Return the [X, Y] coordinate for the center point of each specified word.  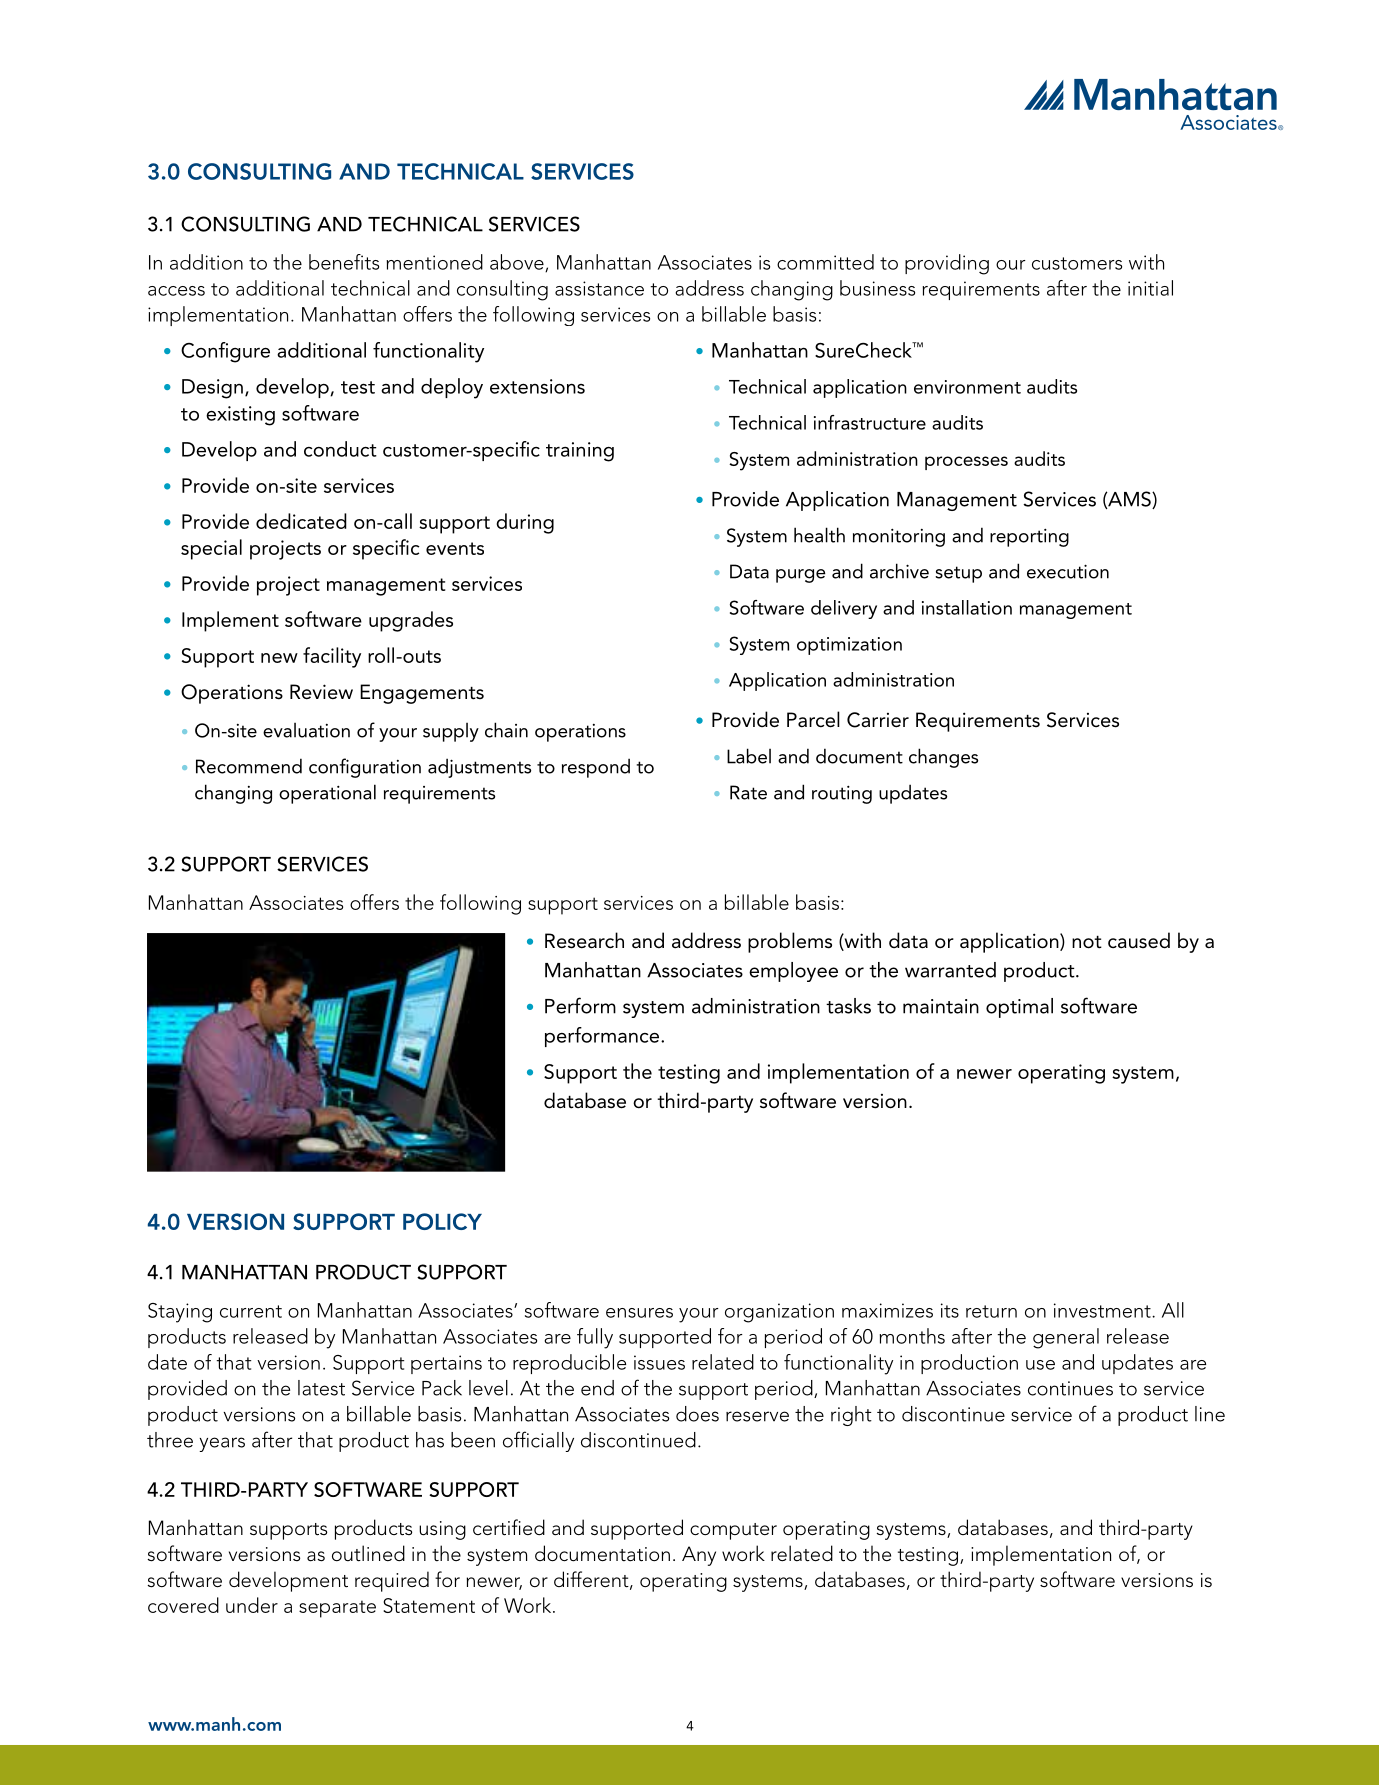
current [251, 1311]
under [252, 1605]
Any [699, 1556]
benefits [344, 262]
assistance [599, 288]
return [991, 1311]
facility [332, 657]
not [1087, 942]
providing [947, 264]
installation [967, 607]
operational [327, 794]
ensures [639, 1313]
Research [584, 940]
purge [801, 576]
